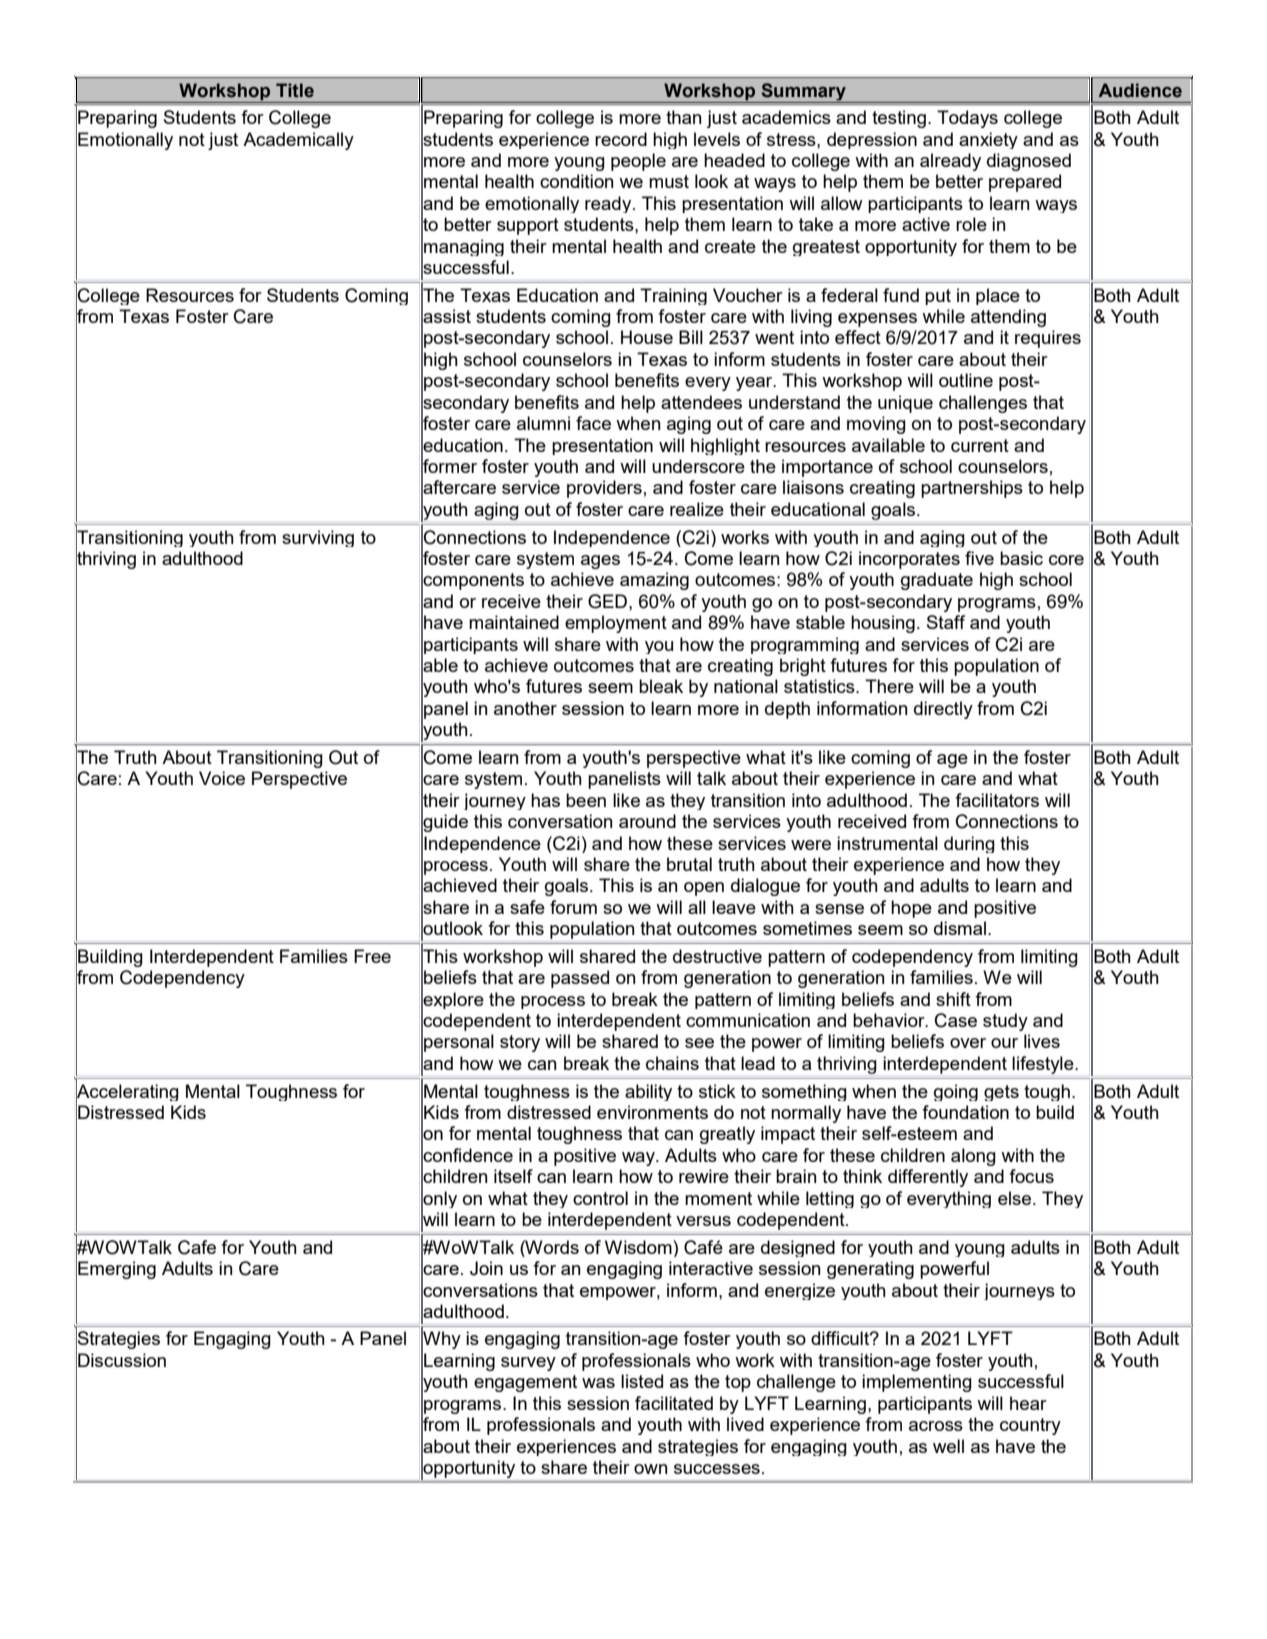 This screenshot has width=1267, height=1639. Describe the element at coordinates (127, 1093) in the screenshot. I see `Accelerating` at that location.
